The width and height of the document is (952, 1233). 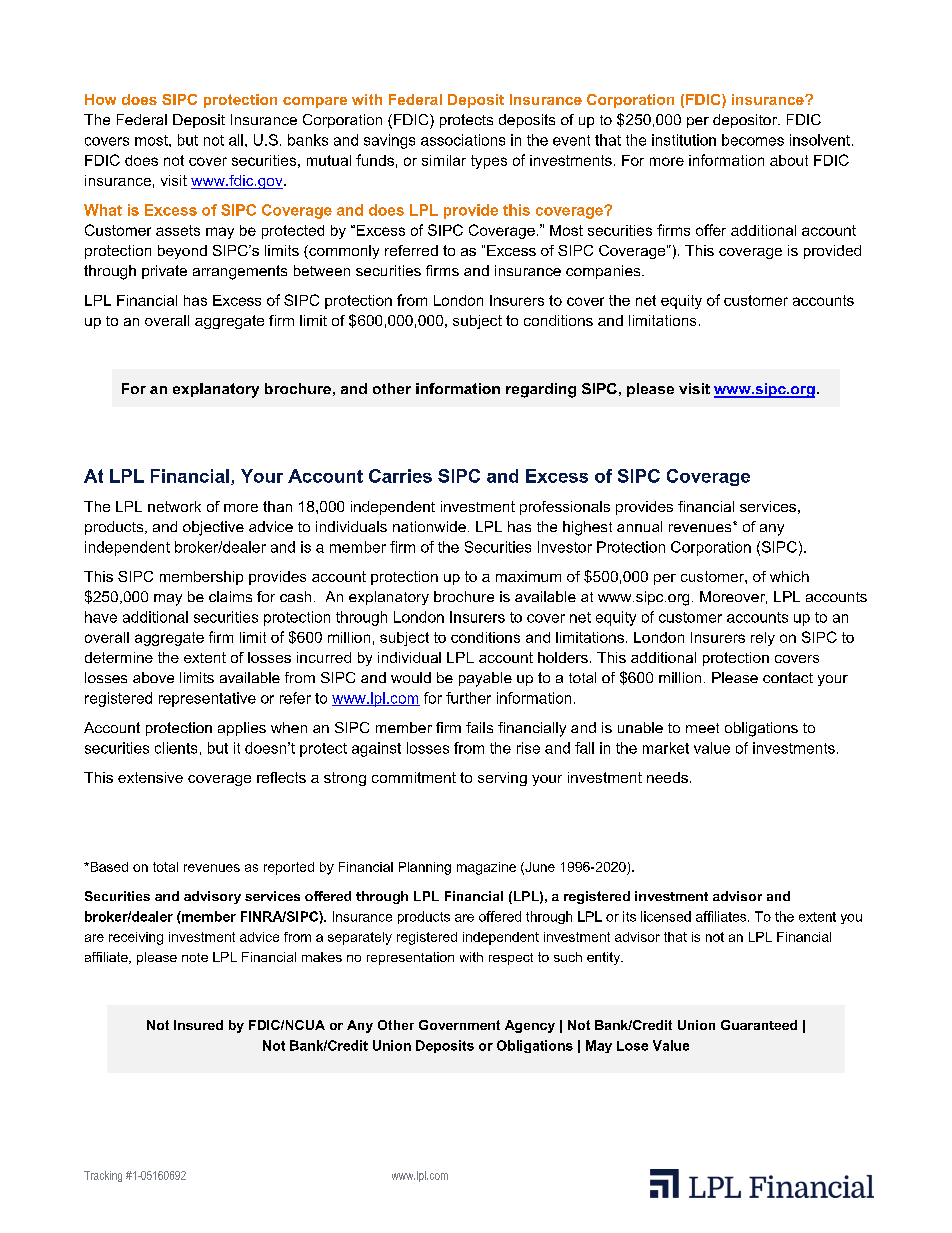 What do you see at coordinates (666, 916) in the document?
I see `licensed` at bounding box center [666, 916].
